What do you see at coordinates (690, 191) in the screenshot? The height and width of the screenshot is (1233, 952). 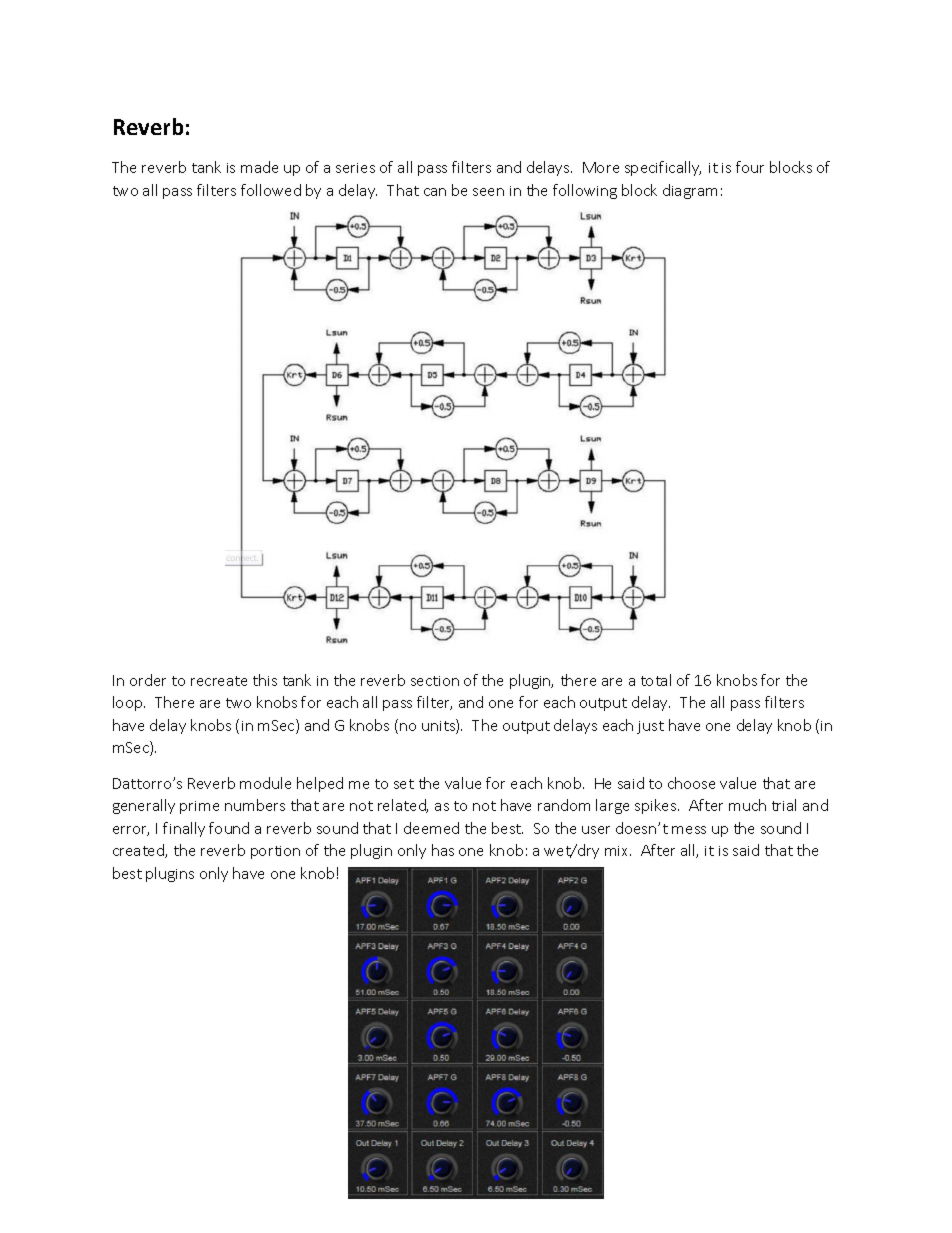 I see `diagram` at bounding box center [690, 191].
